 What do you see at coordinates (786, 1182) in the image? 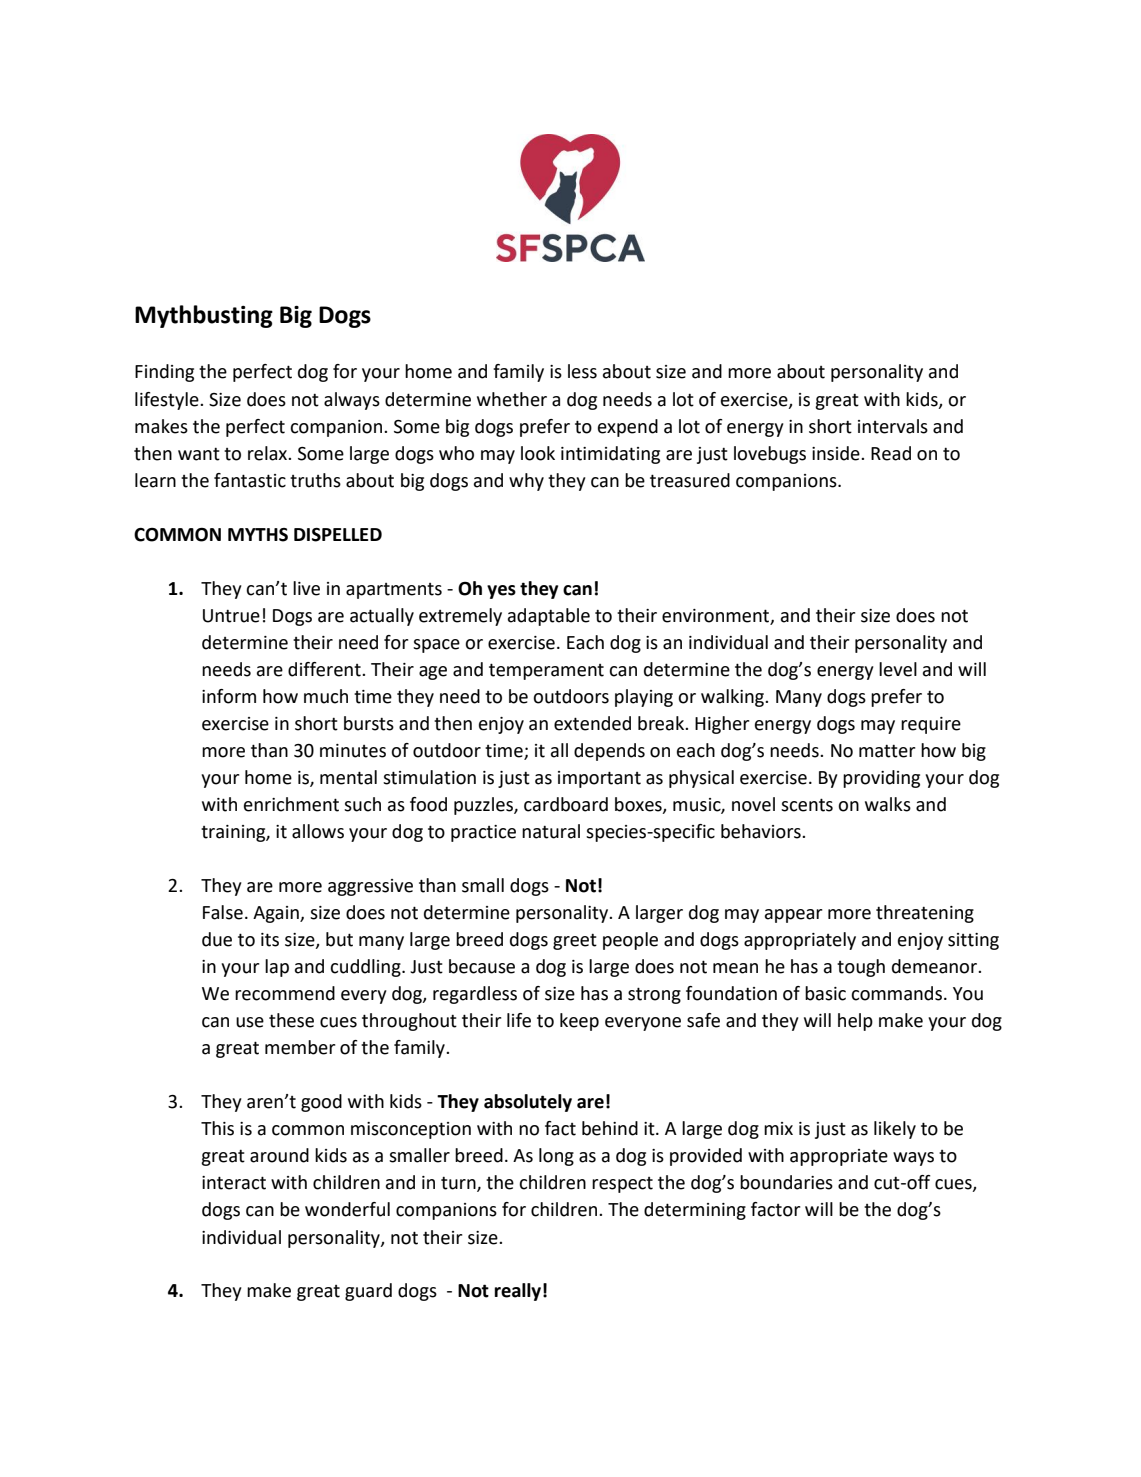
I see `boundaries` at bounding box center [786, 1182].
